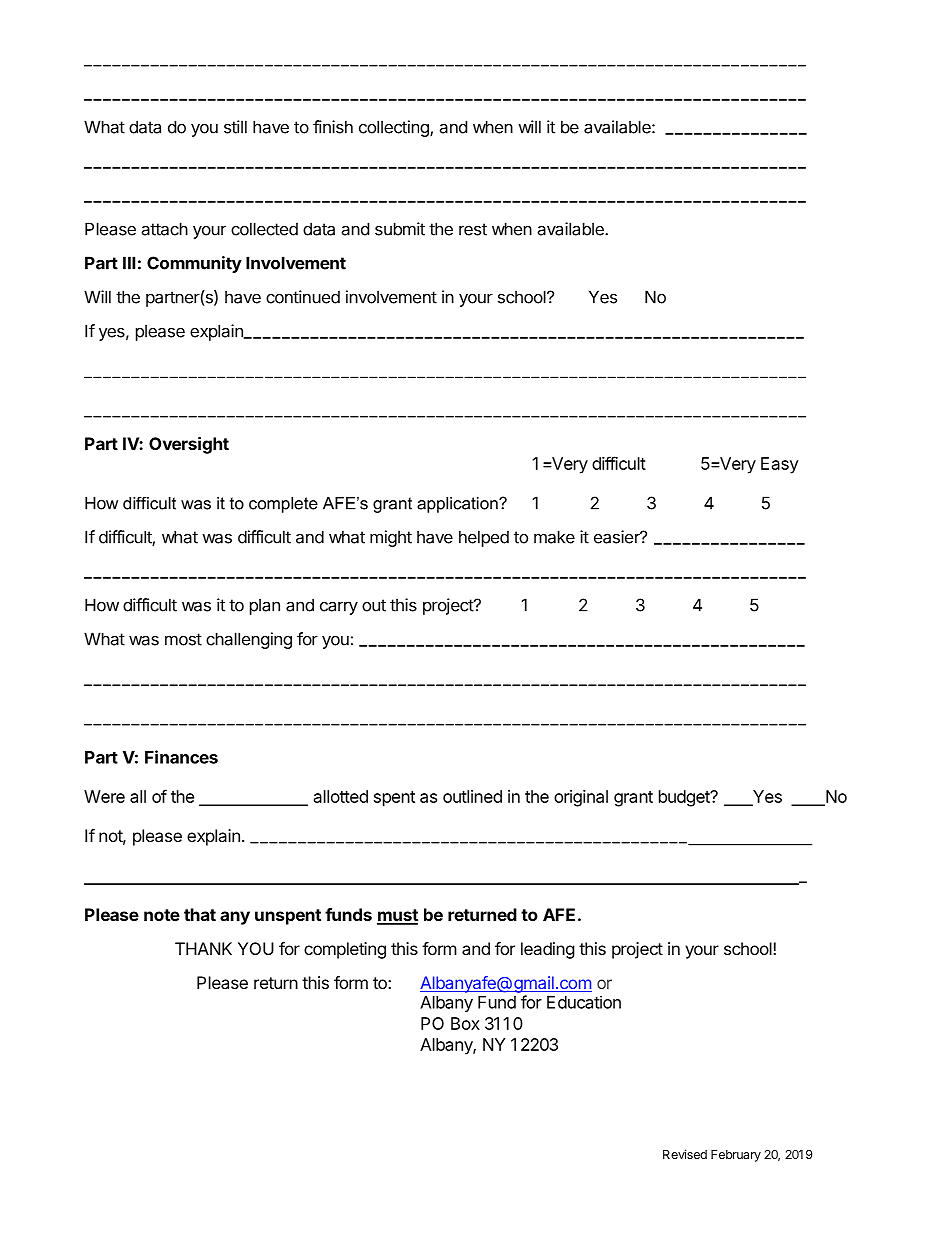  I want to click on rest, so click(473, 229).
